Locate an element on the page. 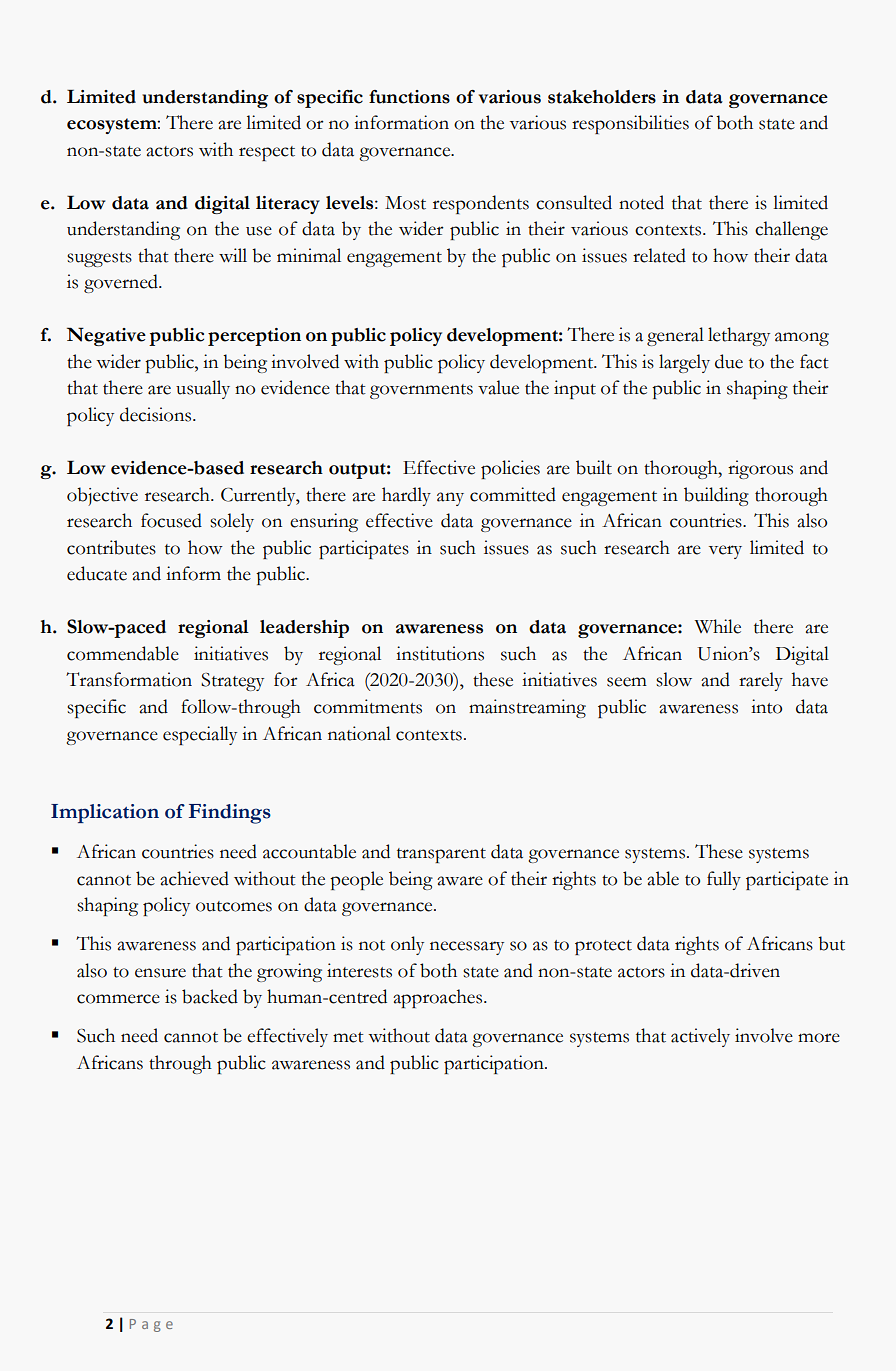  responsibilities is located at coordinates (630, 124).
